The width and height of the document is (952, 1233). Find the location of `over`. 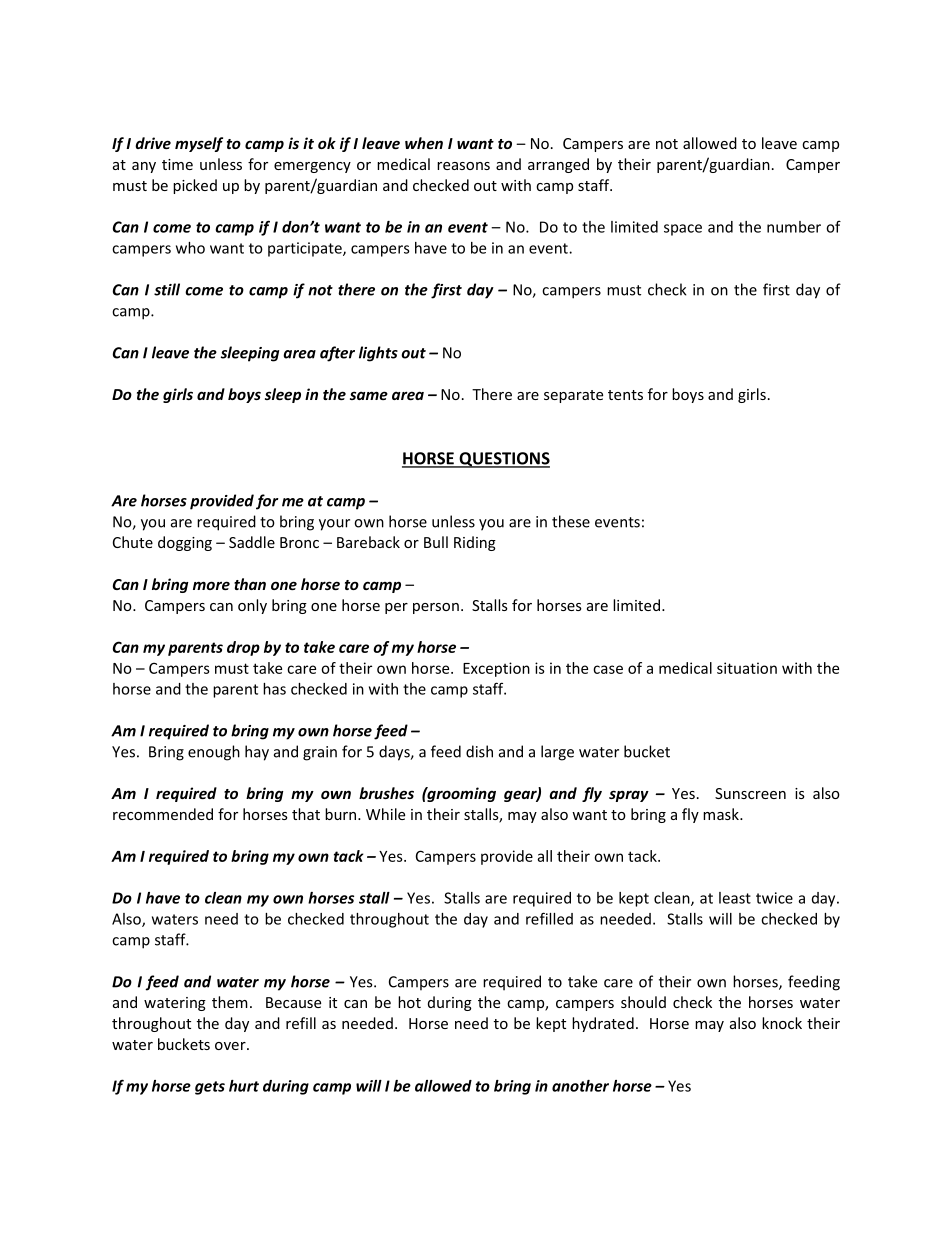

over is located at coordinates (231, 1046).
